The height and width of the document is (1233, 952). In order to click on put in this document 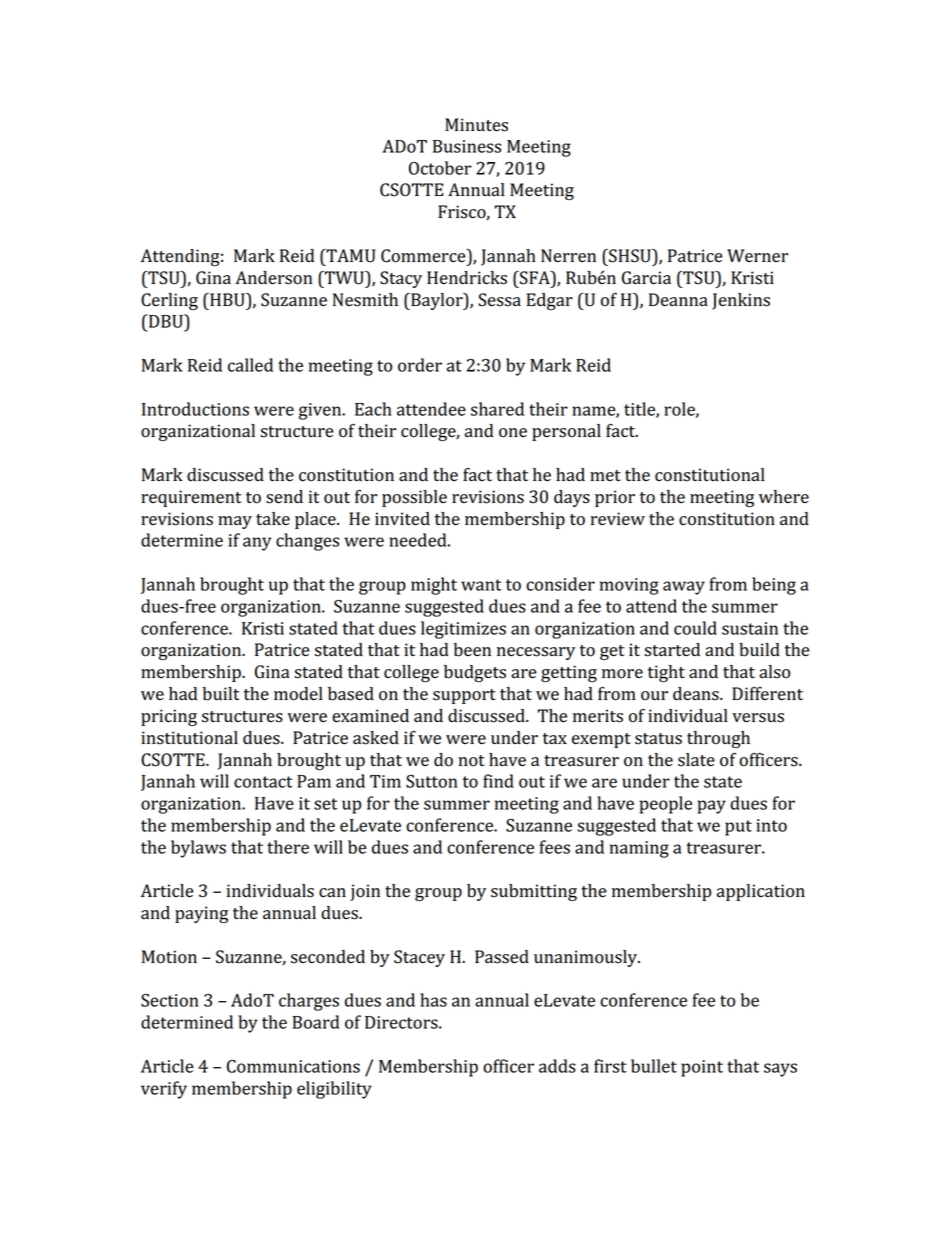, I will do `click(738, 828)`.
